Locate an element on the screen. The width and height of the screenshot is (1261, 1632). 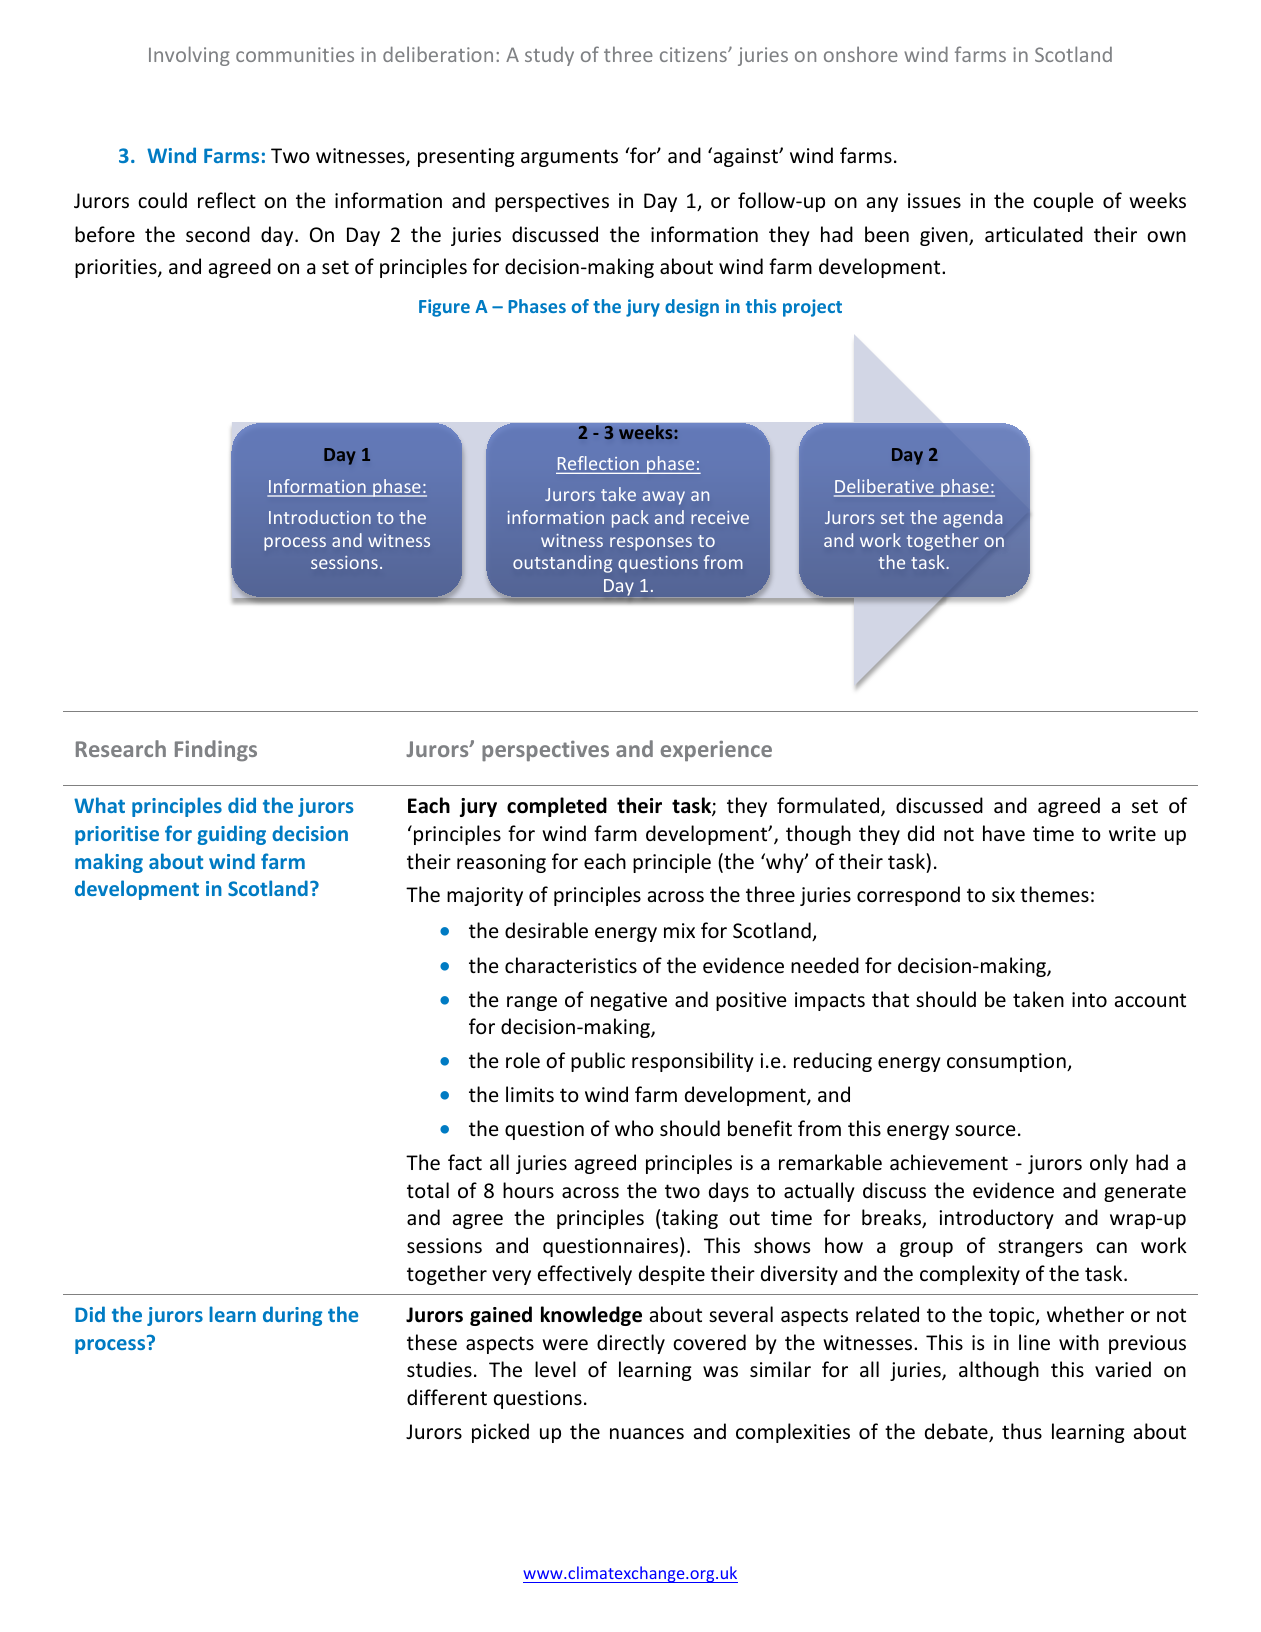
couple is located at coordinates (1063, 202).
